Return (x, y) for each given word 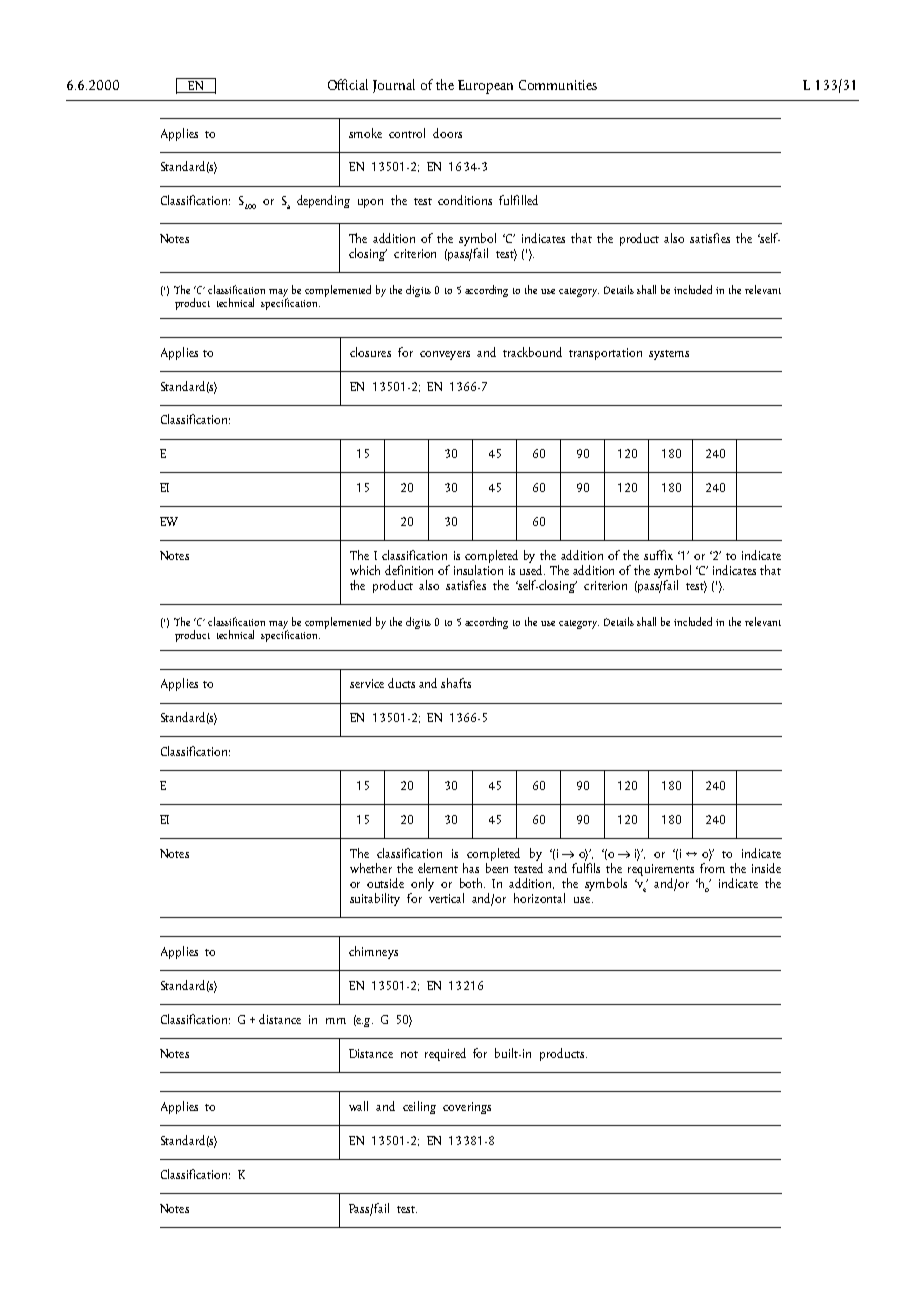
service (367, 683)
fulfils (586, 866)
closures (370, 352)
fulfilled (518, 200)
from (712, 868)
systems (669, 355)
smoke (365, 133)
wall (358, 1106)
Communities (558, 85)
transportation (605, 354)
